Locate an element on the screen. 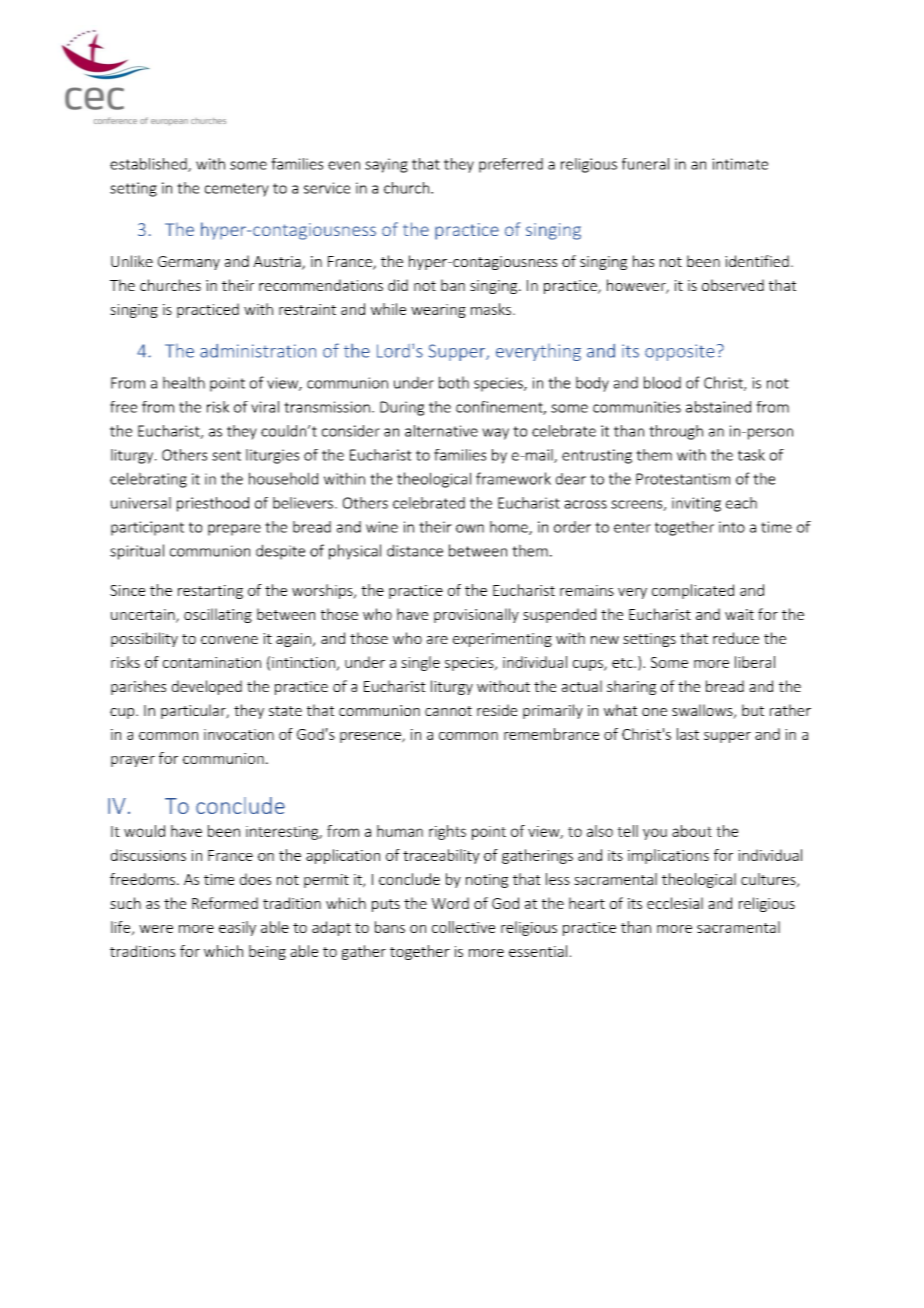 The width and height of the screenshot is (924, 1308). into is located at coordinates (732, 527).
